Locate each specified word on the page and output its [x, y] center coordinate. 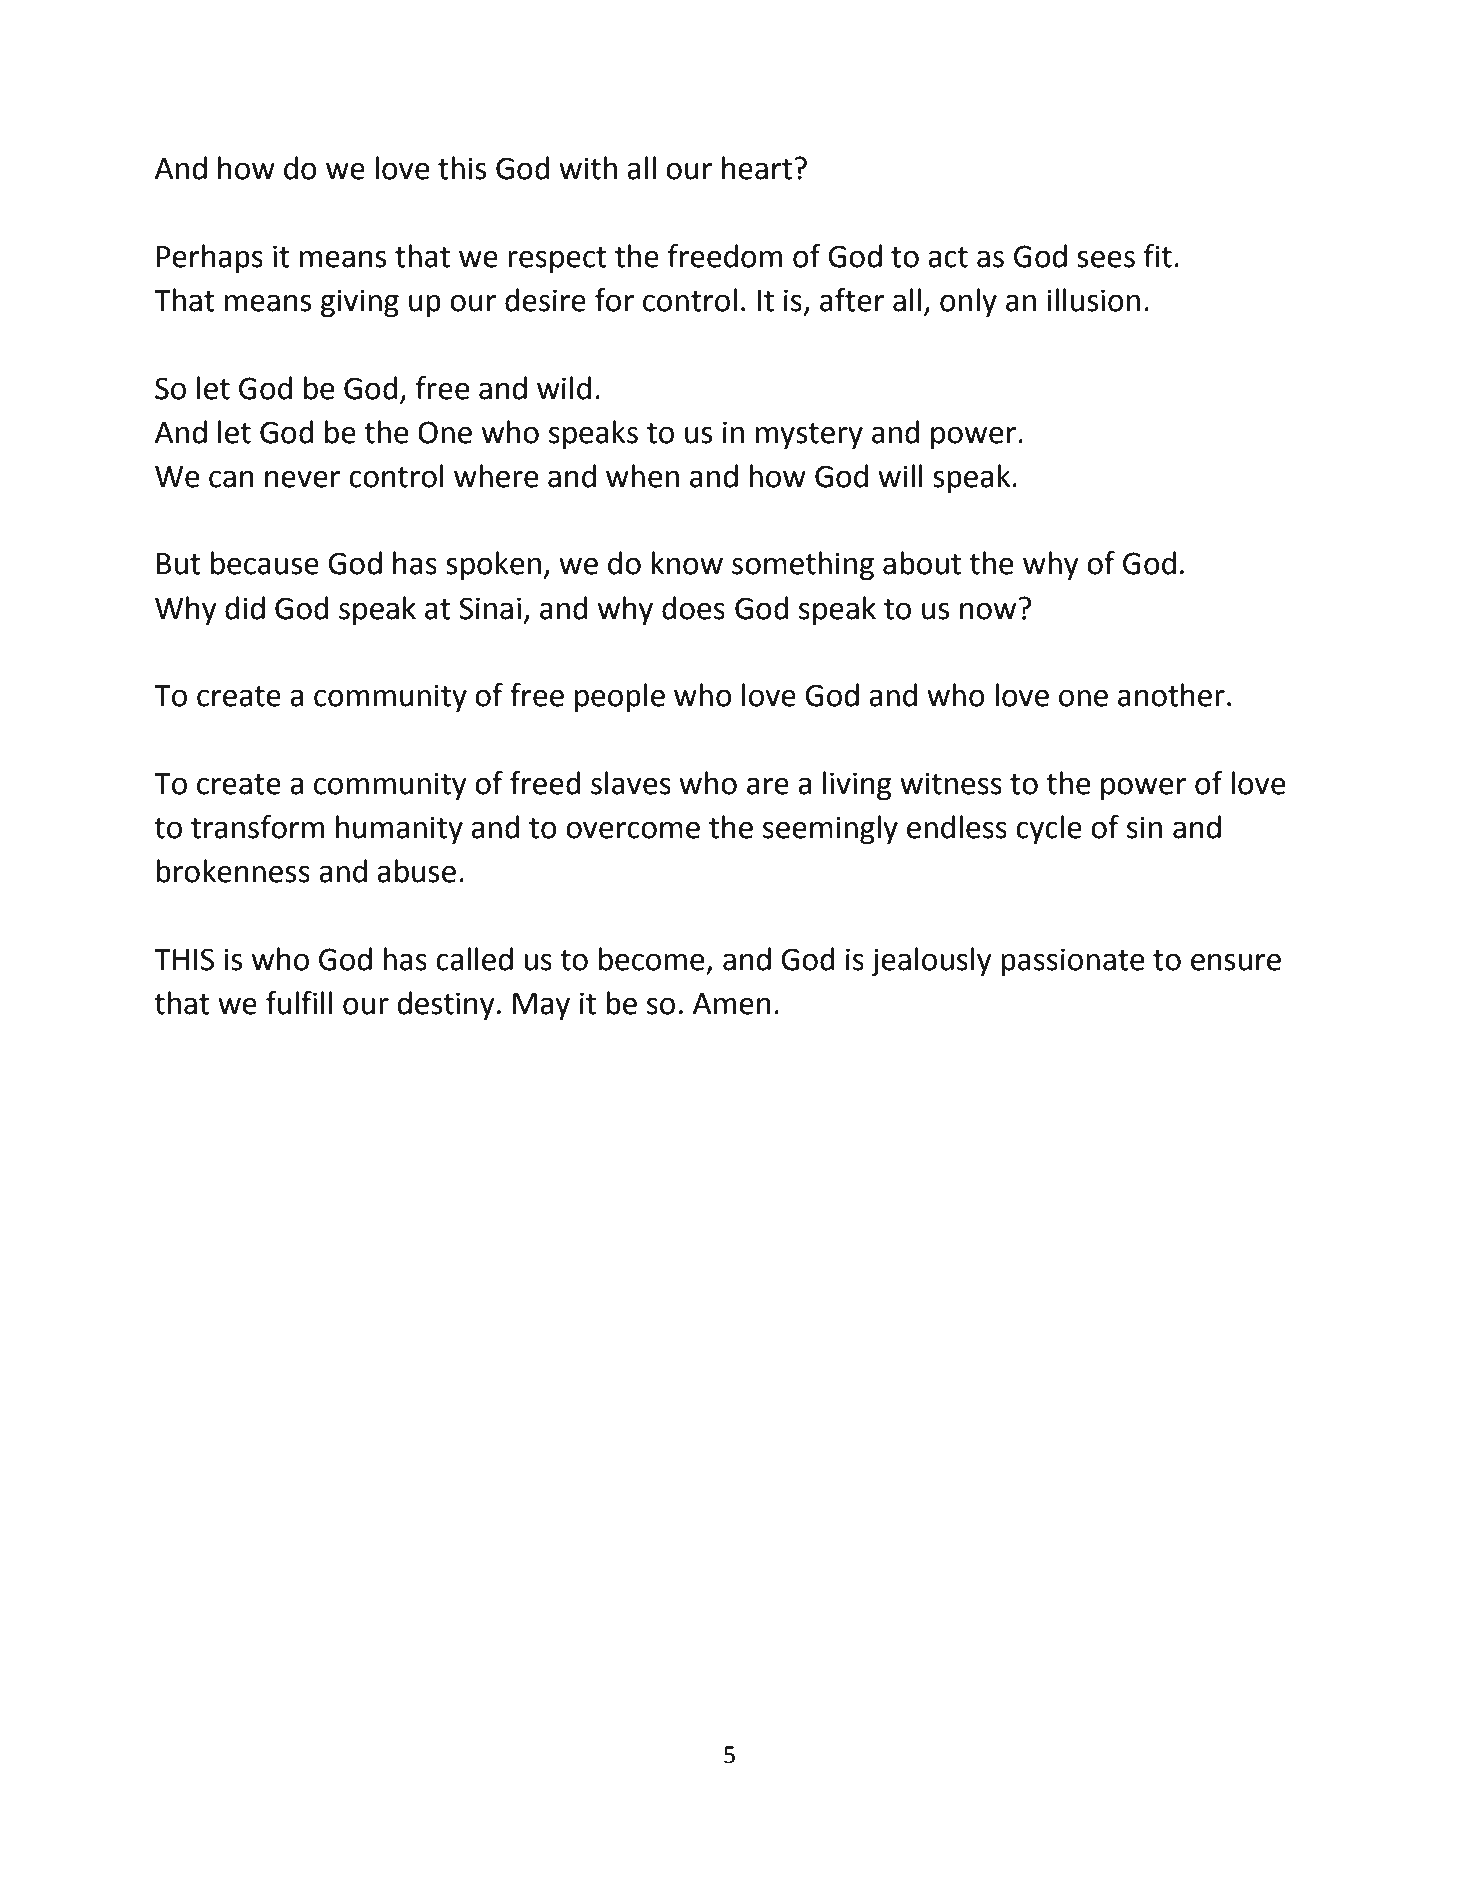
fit [1158, 256]
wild [564, 388]
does [693, 608]
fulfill [299, 1003]
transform [257, 827]
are [768, 786]
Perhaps [210, 259]
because [265, 563]
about [922, 563]
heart [757, 168]
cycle [1049, 830]
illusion [1093, 300]
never [302, 479]
